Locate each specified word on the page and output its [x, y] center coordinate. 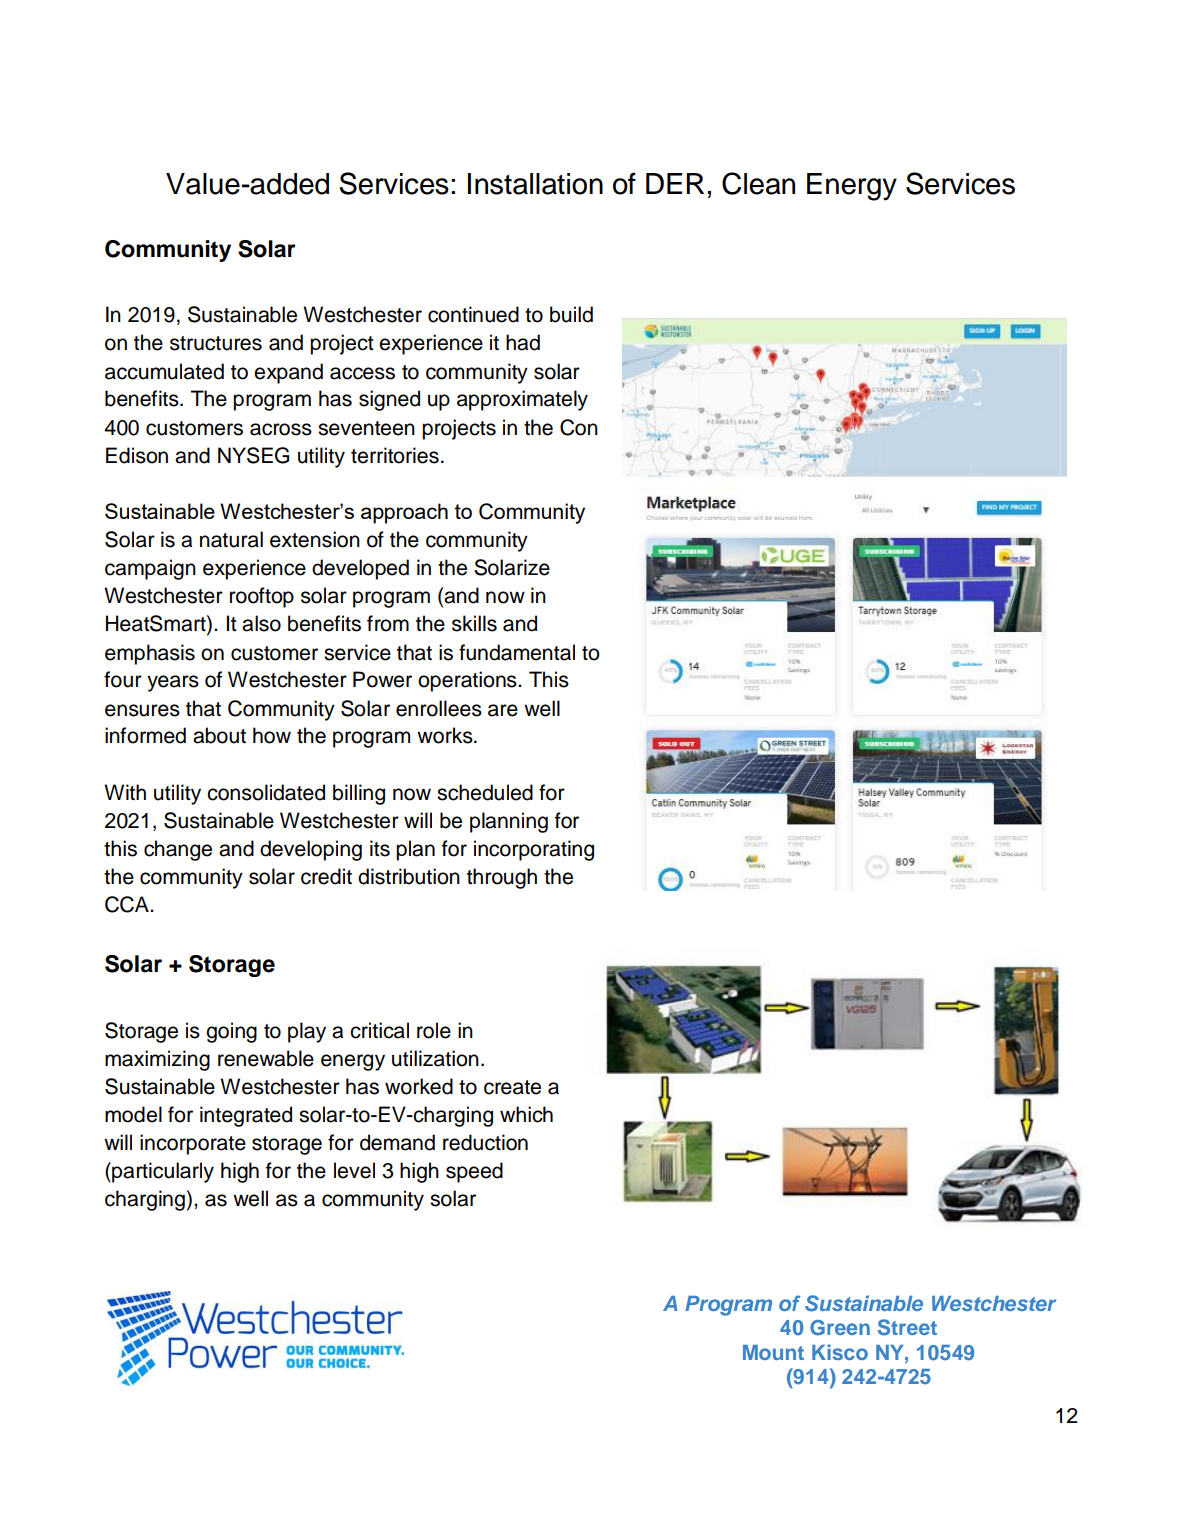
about [219, 735]
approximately [522, 400]
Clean [758, 183]
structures [216, 343]
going [231, 1032]
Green [840, 1328]
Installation [535, 184]
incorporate [193, 1144]
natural [231, 539]
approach [404, 513]
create [512, 1087]
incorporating [534, 850]
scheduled [485, 792]
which [526, 1114]
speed [474, 1172]
